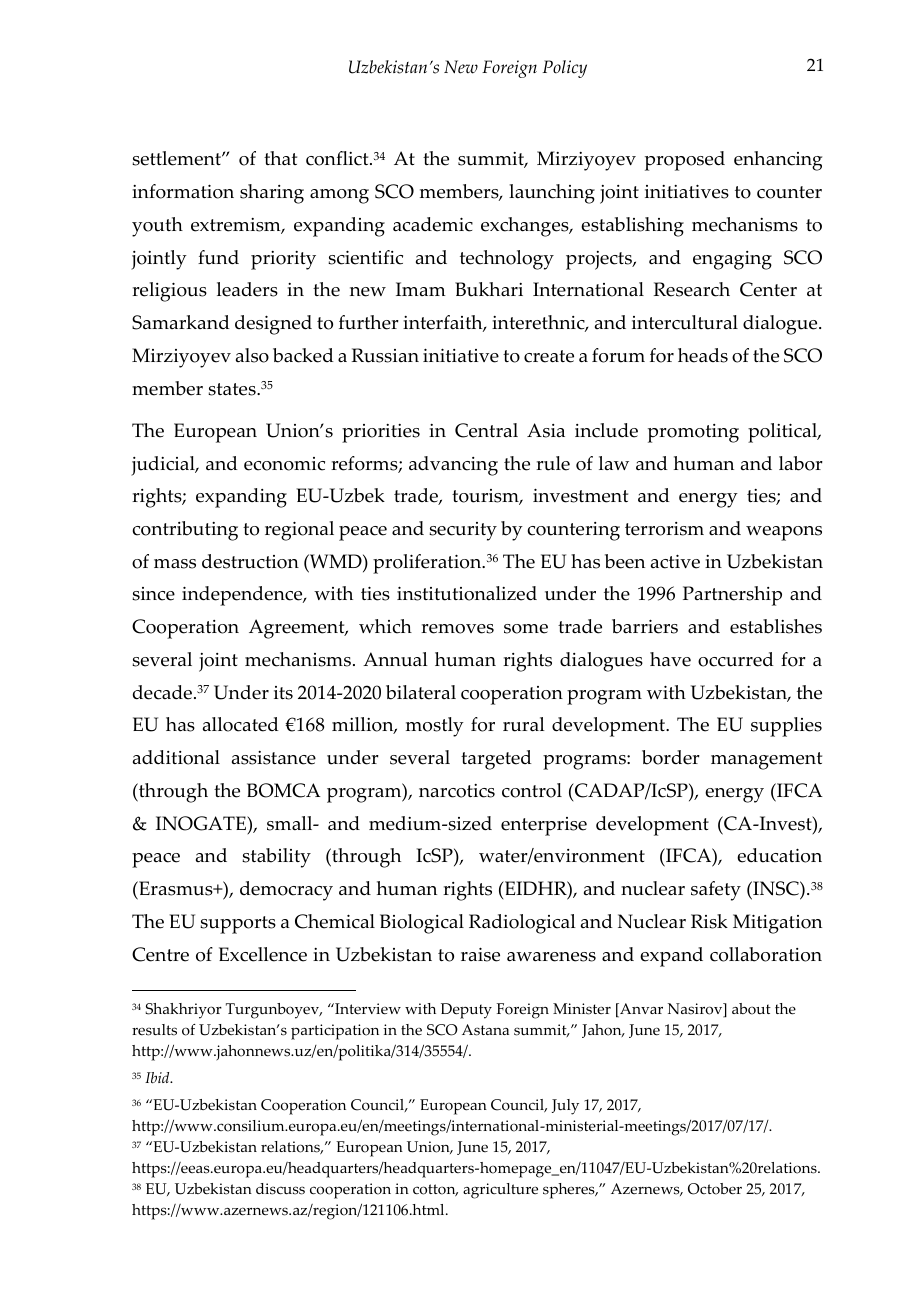  Describe the element at coordinates (564, 69) in the screenshot. I see `Policy` at that location.
